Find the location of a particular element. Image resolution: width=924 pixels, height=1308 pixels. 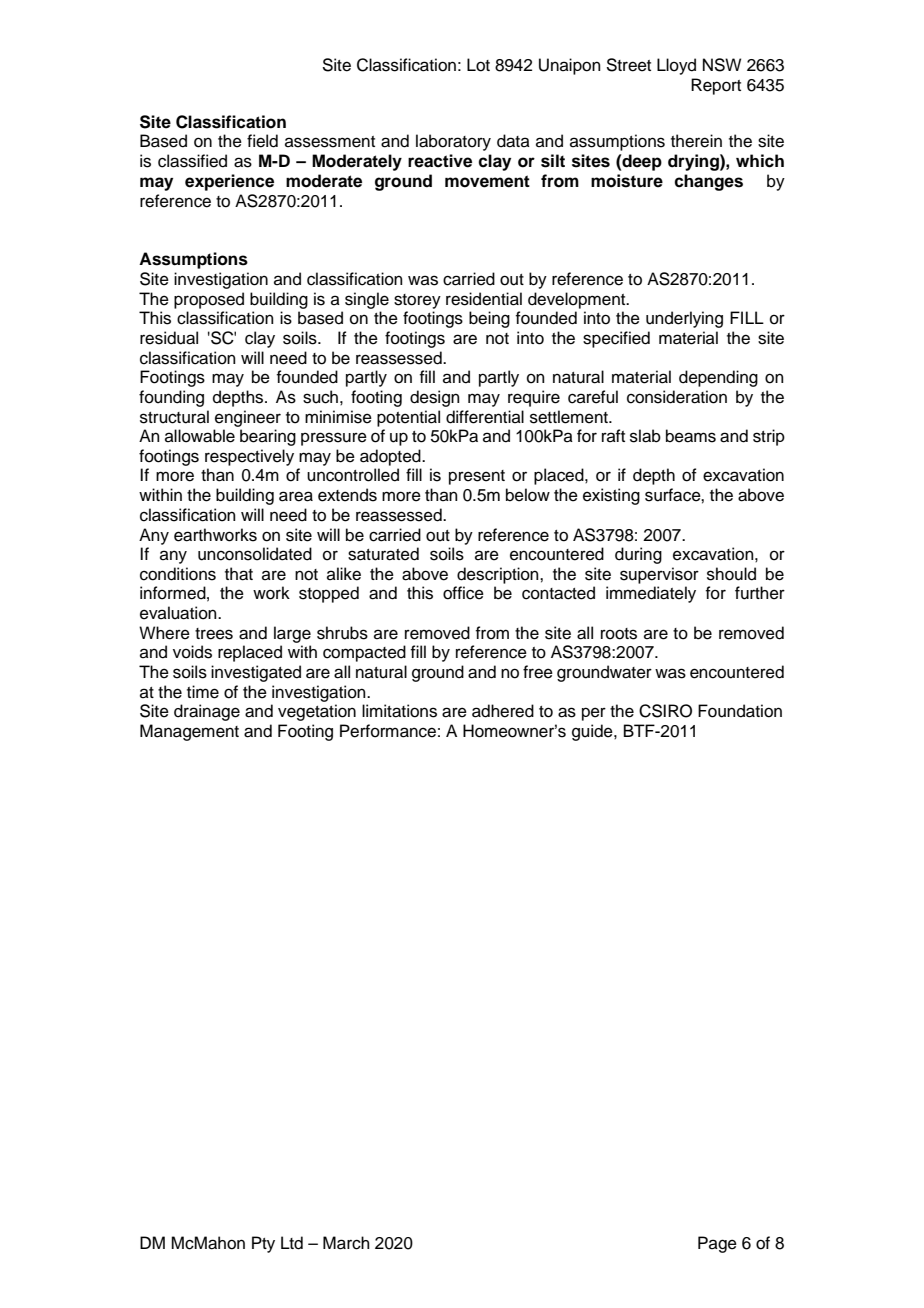

March is located at coordinates (346, 1243).
